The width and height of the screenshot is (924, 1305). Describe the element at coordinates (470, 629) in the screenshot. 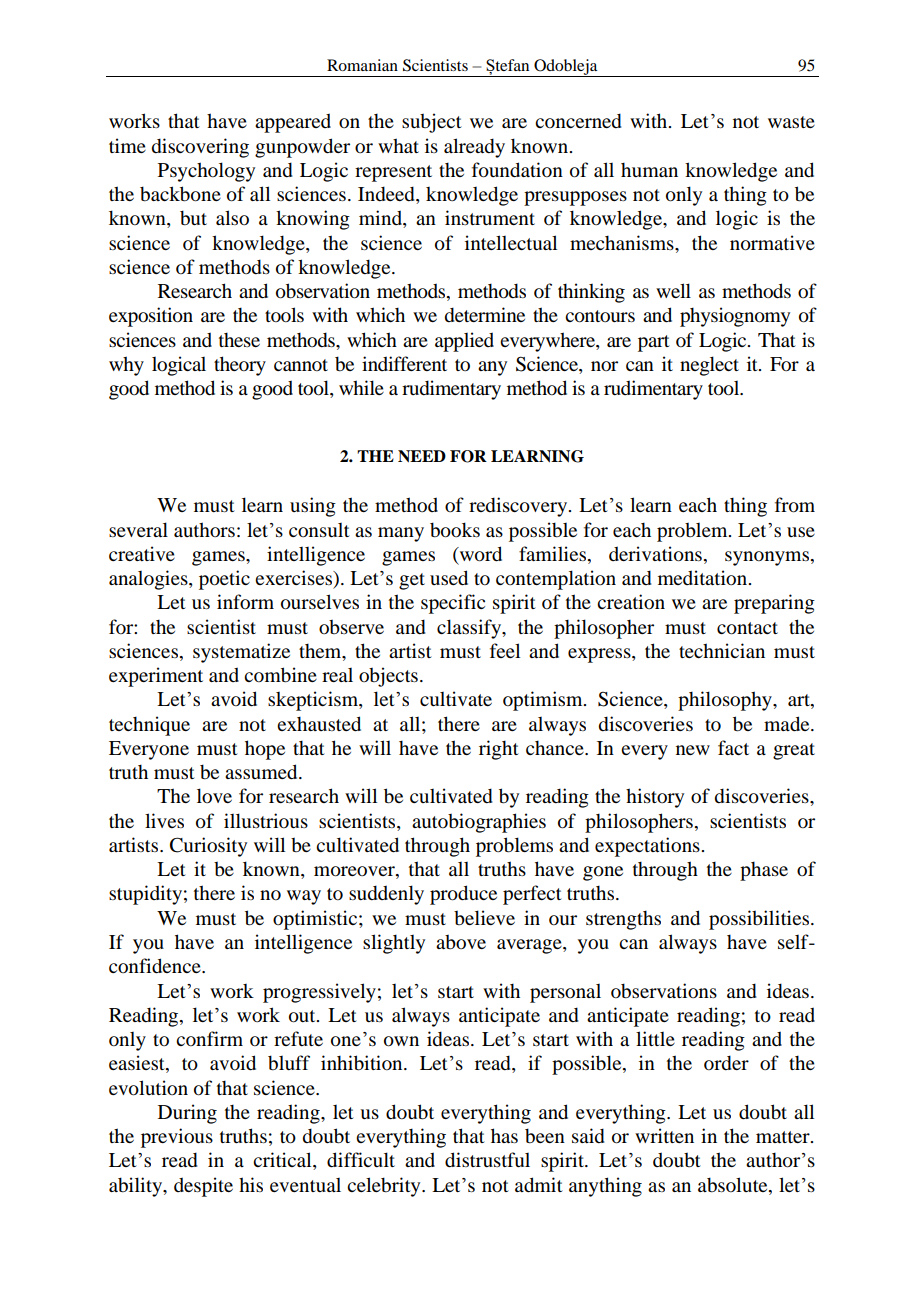

I see `classify` at that location.
